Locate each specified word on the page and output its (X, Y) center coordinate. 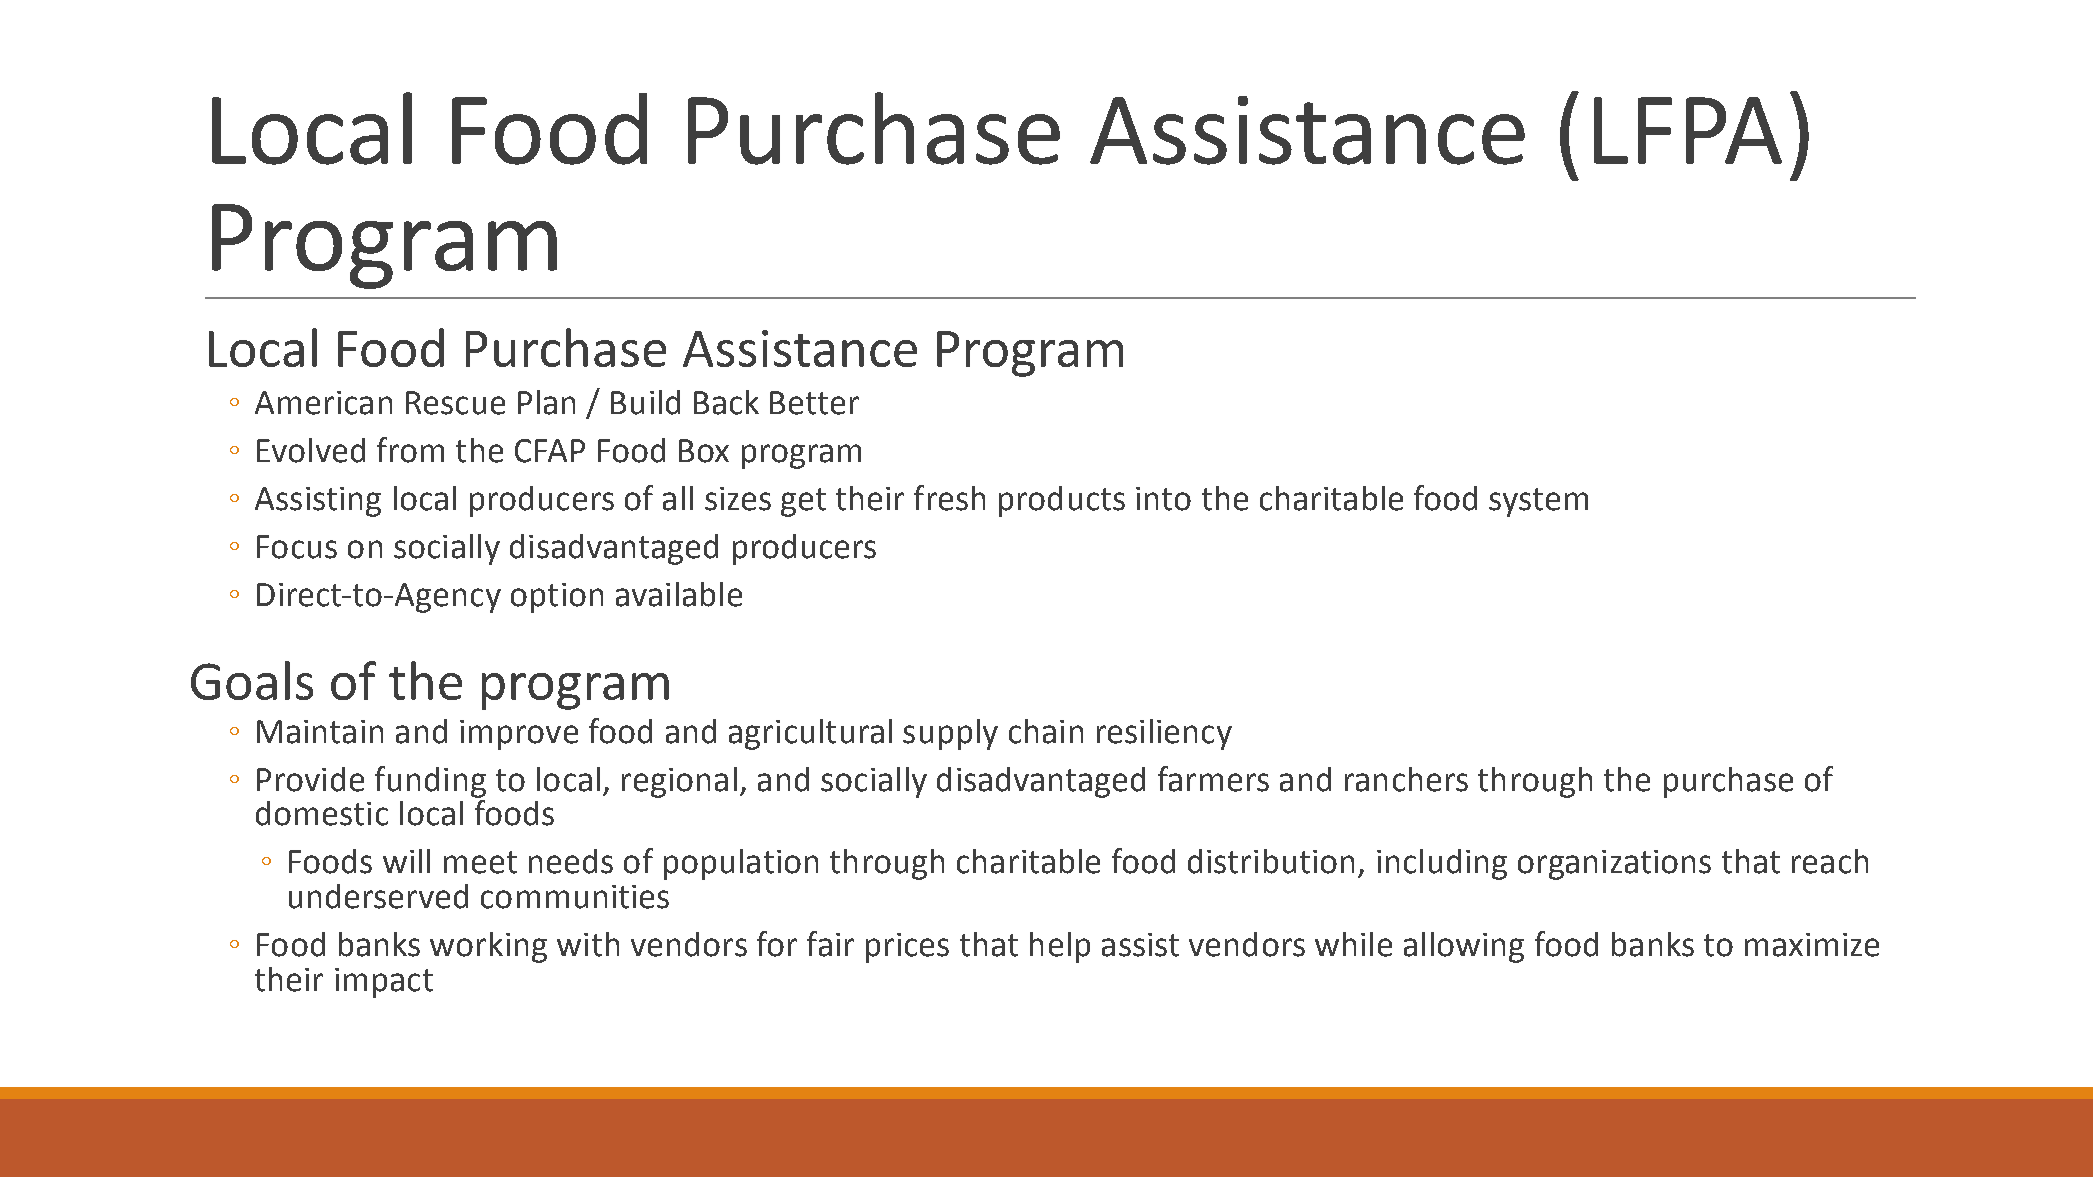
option (557, 598)
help (1060, 947)
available (679, 594)
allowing (1464, 947)
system (1538, 502)
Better (814, 403)
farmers (1213, 779)
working (488, 947)
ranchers (1406, 779)
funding (430, 782)
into (1163, 499)
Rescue (455, 403)
